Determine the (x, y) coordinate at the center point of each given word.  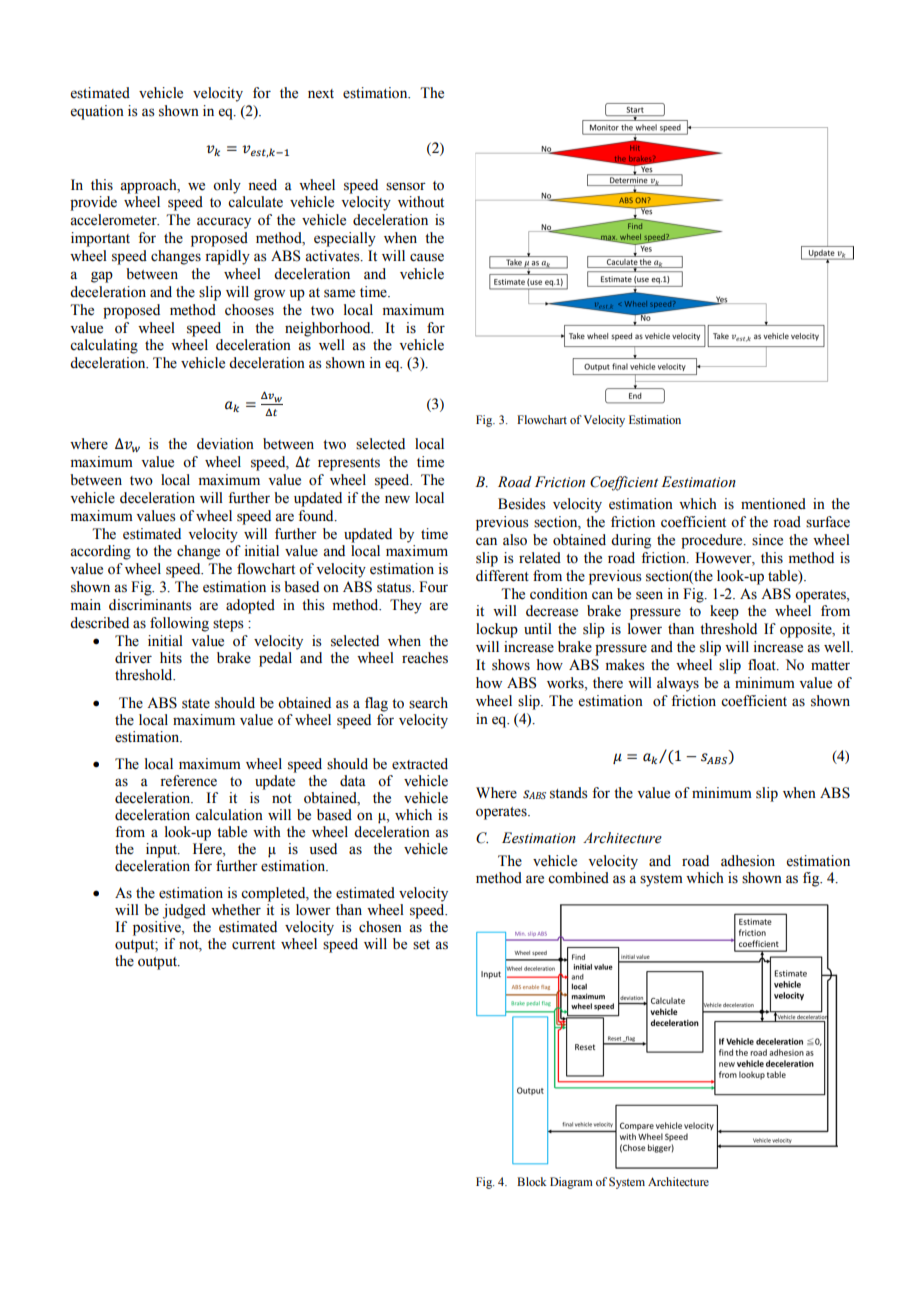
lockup (497, 630)
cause (427, 257)
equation (97, 112)
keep (724, 612)
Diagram (571, 1183)
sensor (406, 186)
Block (532, 1181)
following (179, 624)
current (253, 945)
